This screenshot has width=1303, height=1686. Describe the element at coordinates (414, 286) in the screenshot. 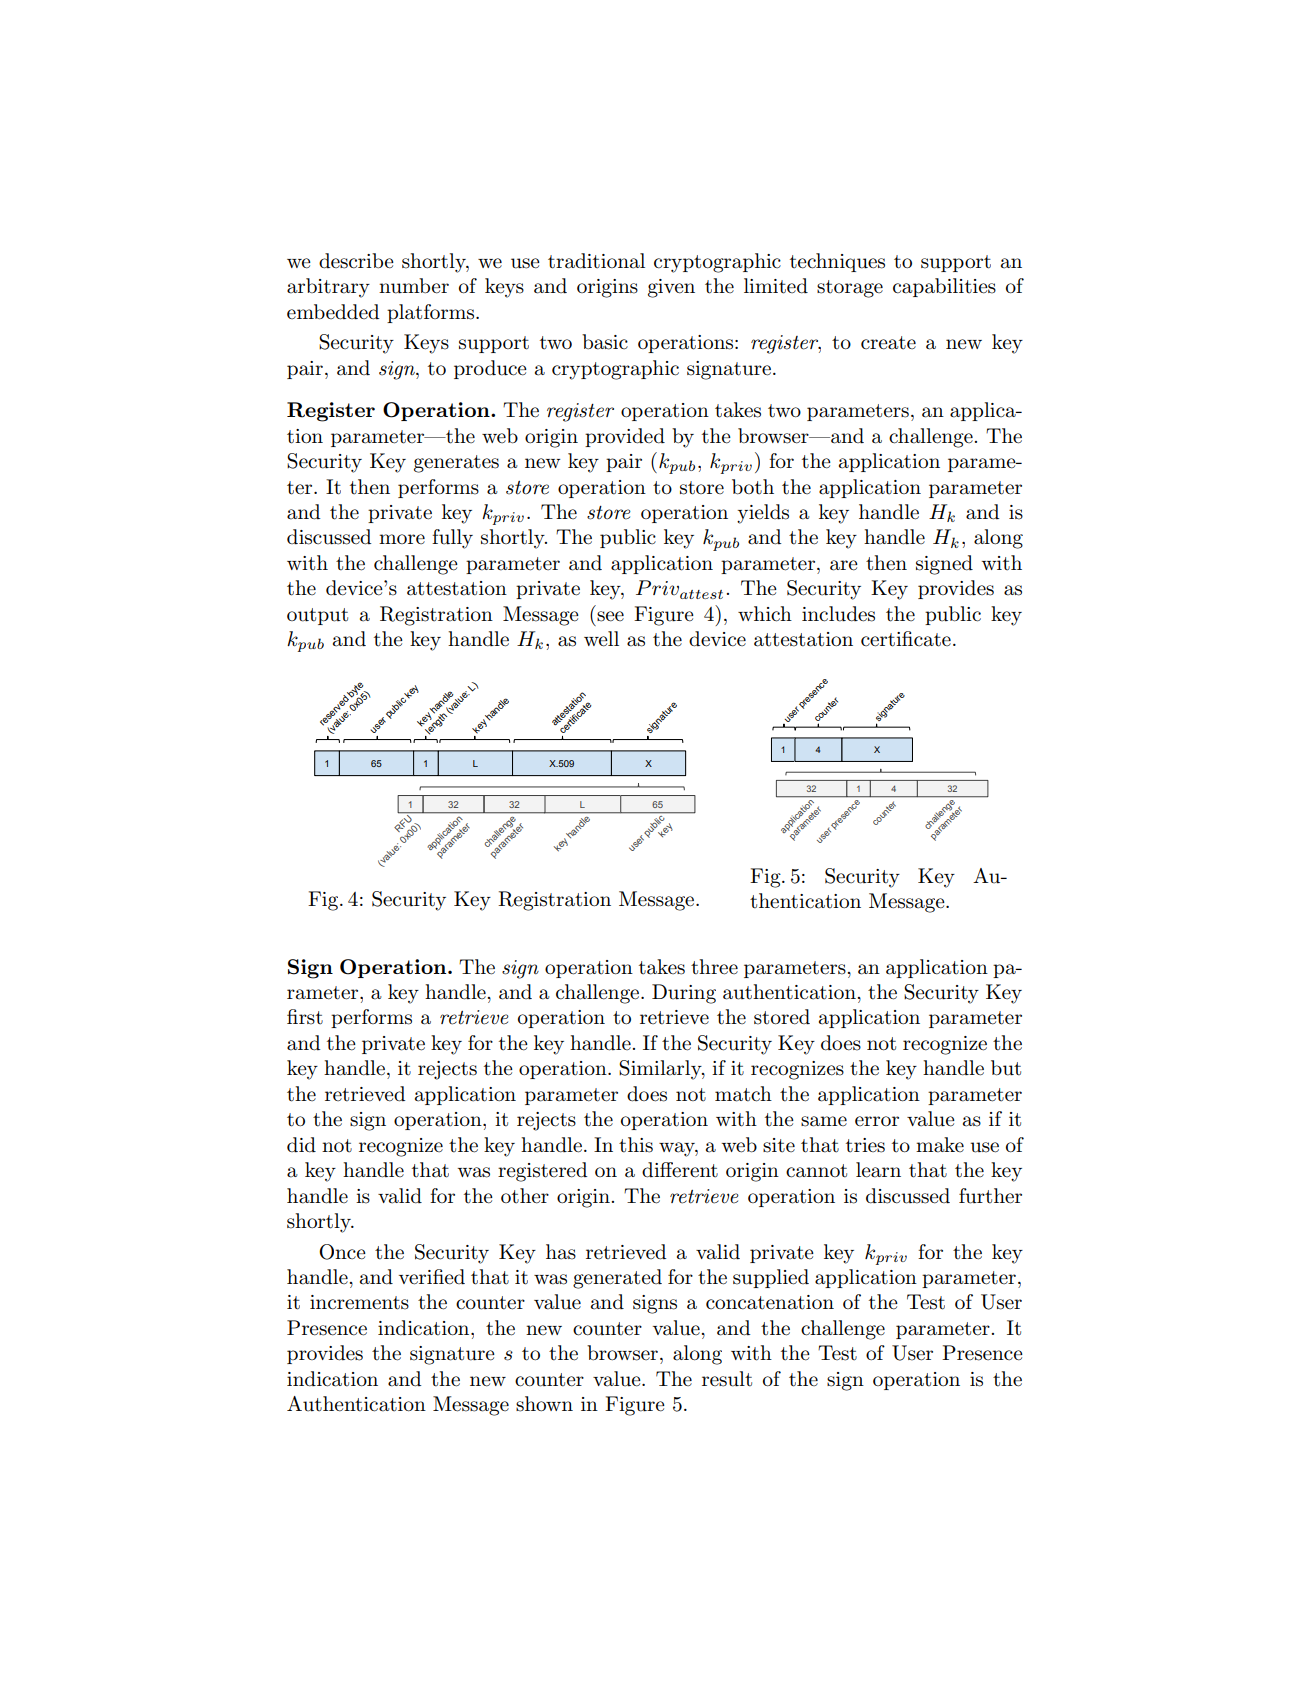

I see `number` at that location.
